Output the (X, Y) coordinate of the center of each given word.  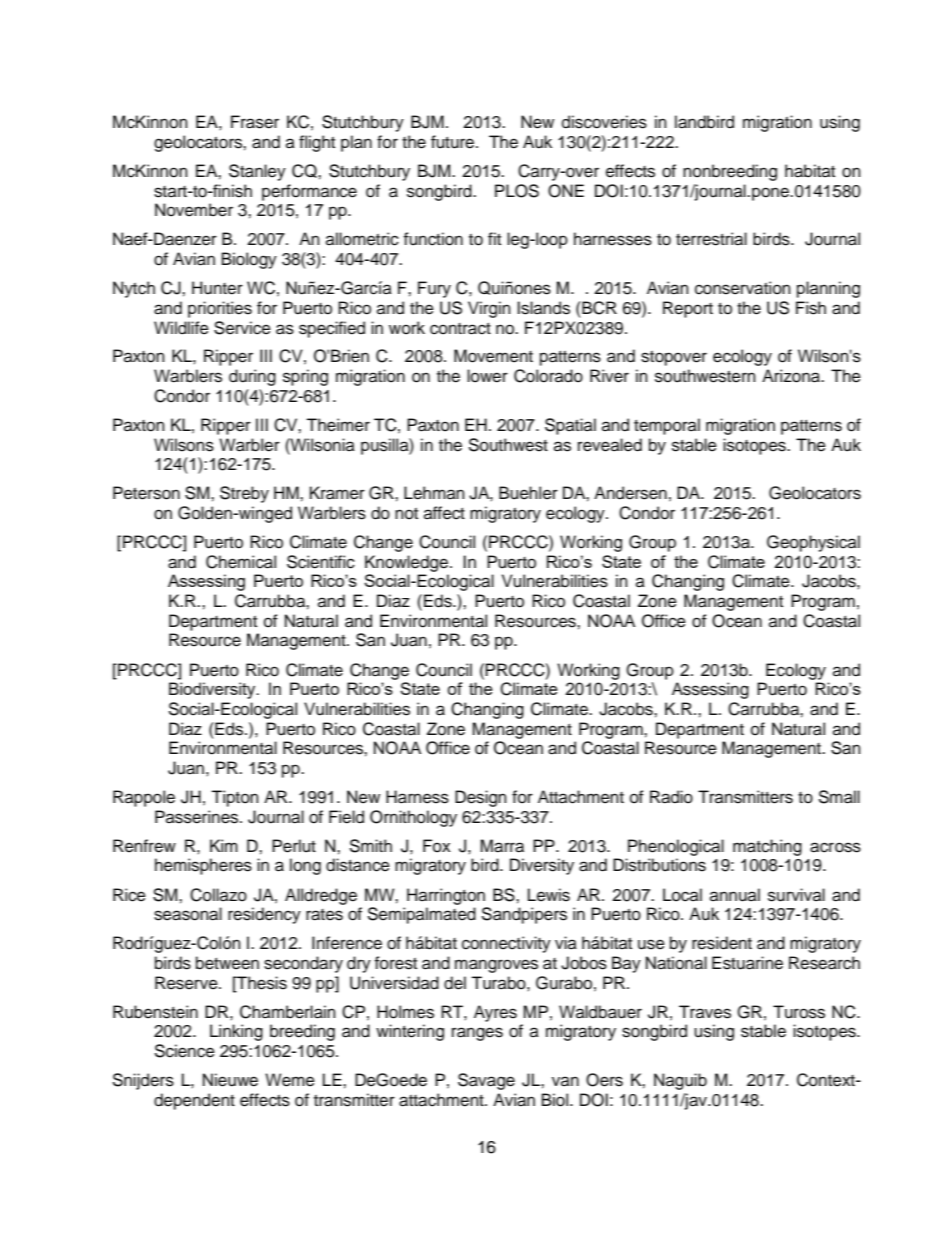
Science (185, 1051)
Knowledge (408, 563)
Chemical (241, 562)
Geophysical (813, 543)
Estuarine (747, 963)
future (454, 142)
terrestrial (711, 239)
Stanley (257, 172)
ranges (477, 1034)
